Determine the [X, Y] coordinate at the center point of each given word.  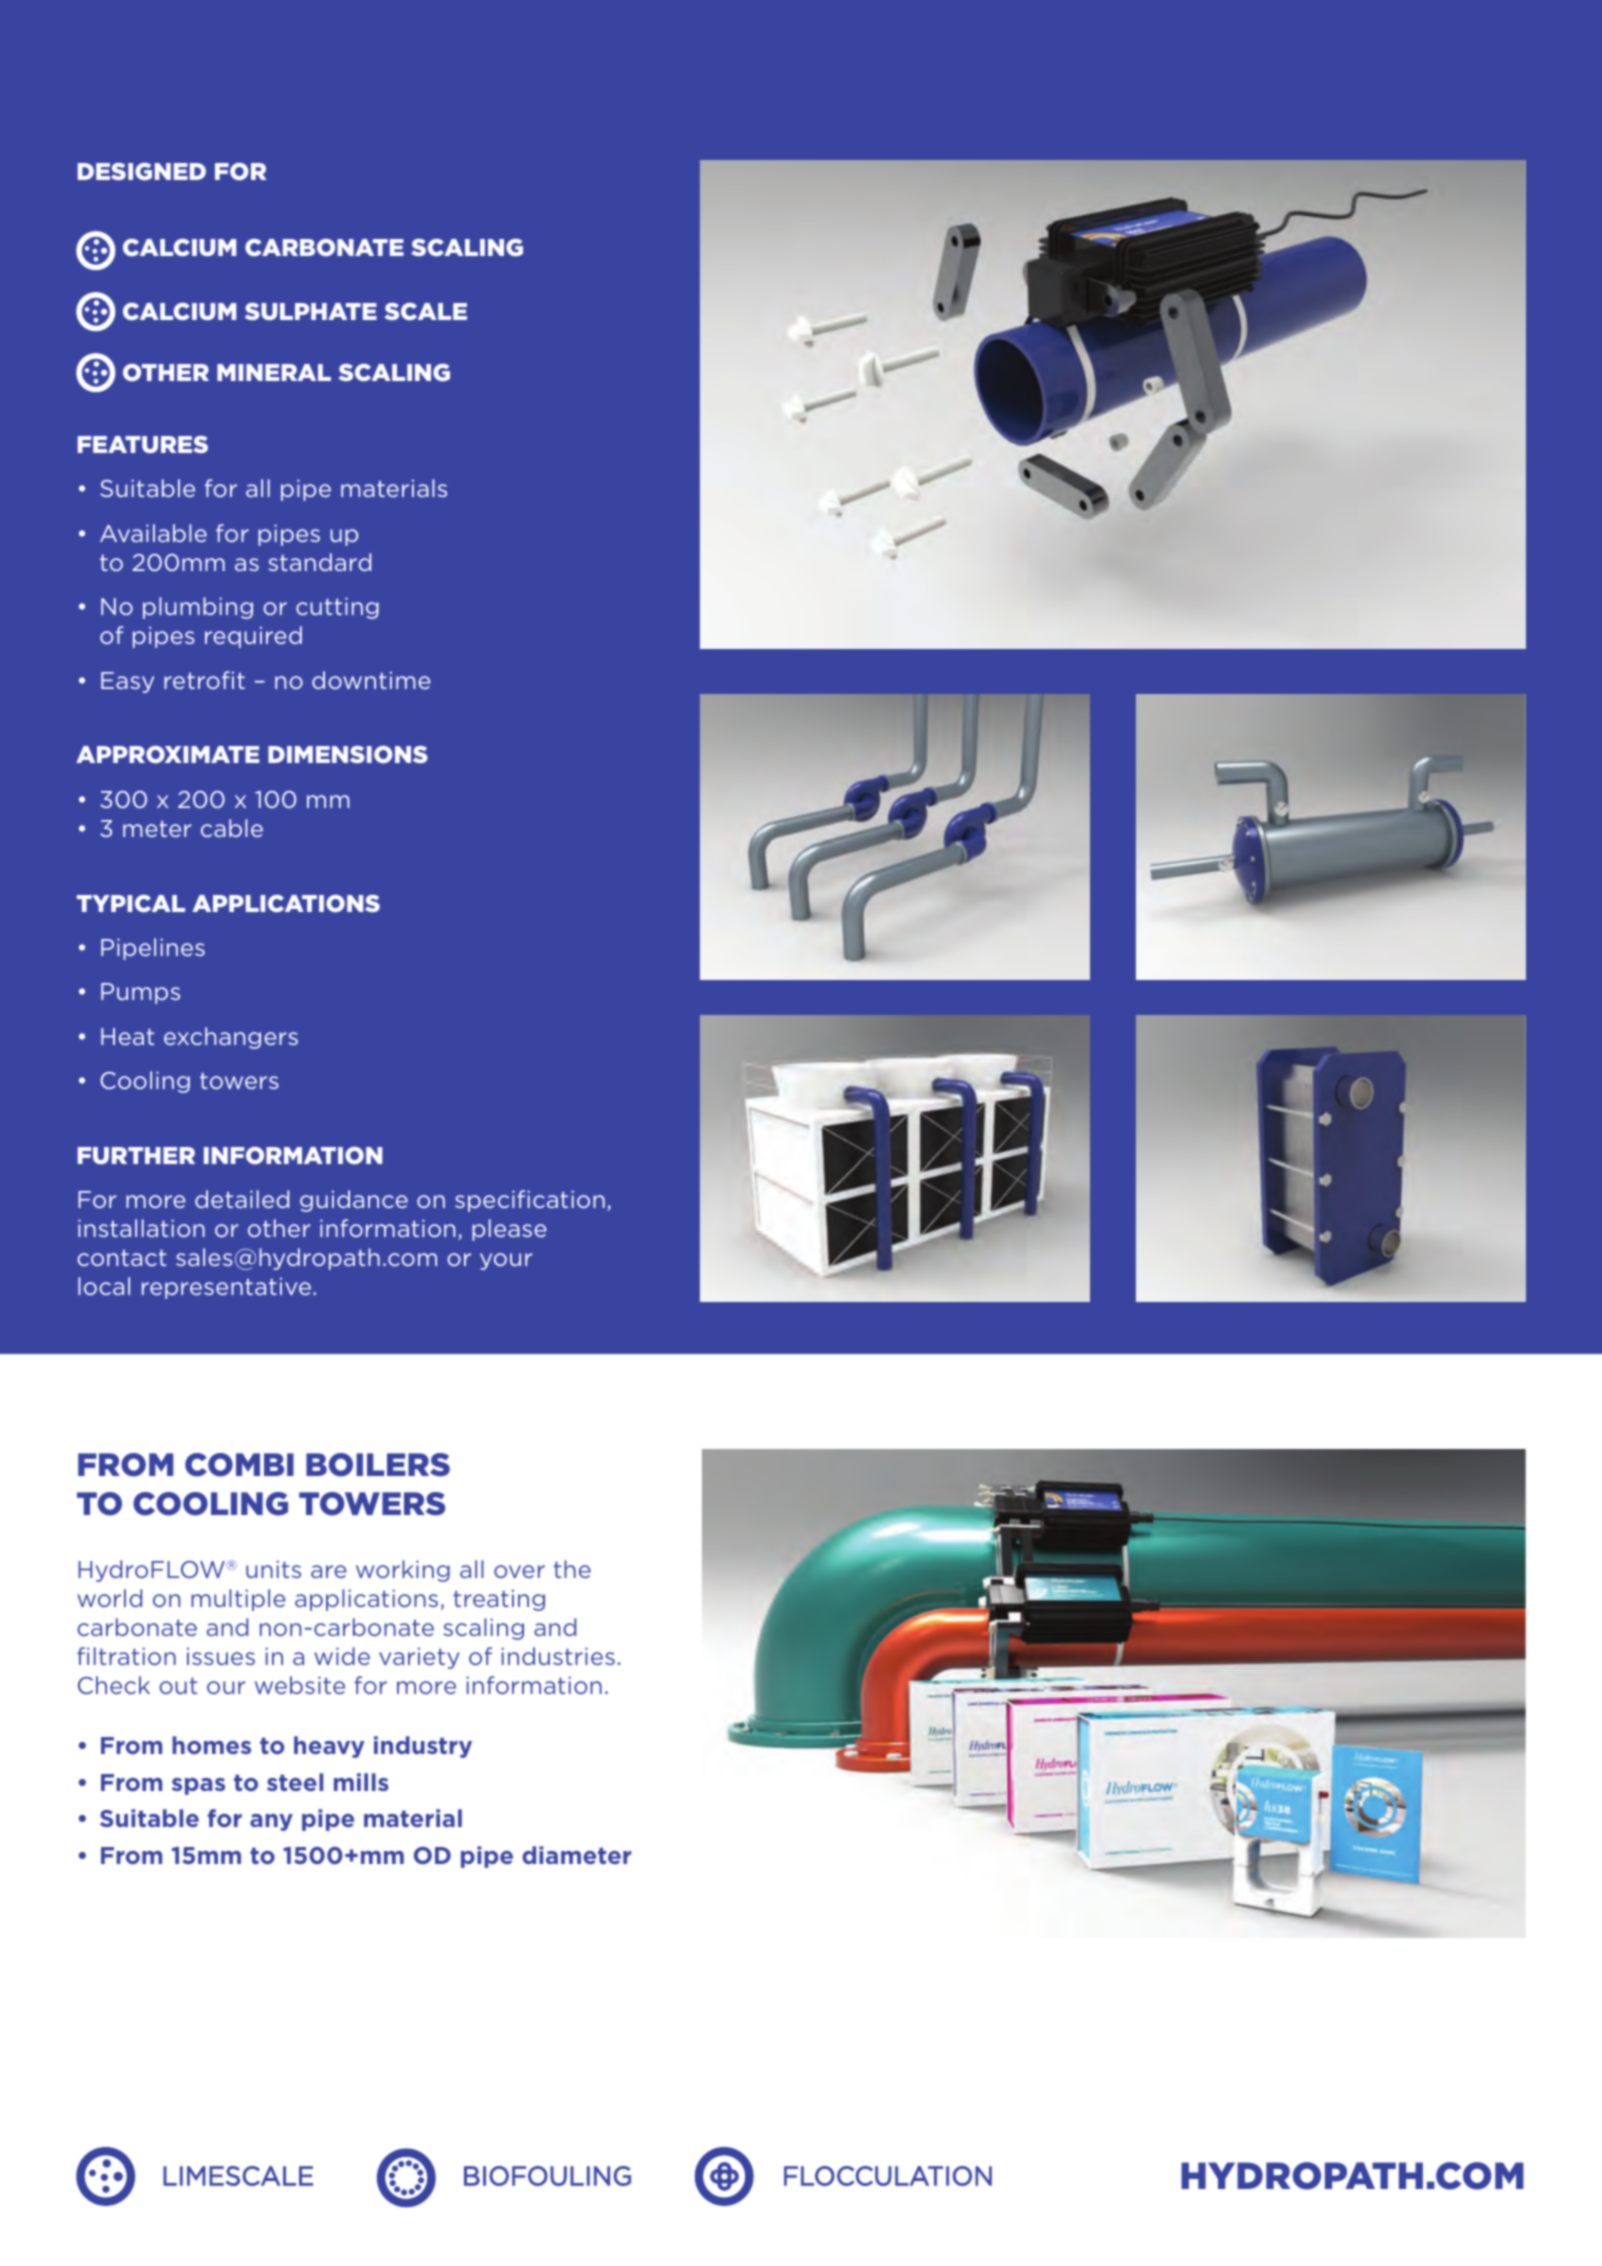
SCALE [426, 312]
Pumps [140, 993]
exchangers [231, 1038]
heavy [329, 1747]
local [104, 1286]
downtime [371, 680]
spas [198, 1786]
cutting [337, 608]
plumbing [198, 608]
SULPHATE [311, 311]
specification [530, 1201]
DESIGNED [142, 172]
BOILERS [378, 1465]
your [506, 1261]
